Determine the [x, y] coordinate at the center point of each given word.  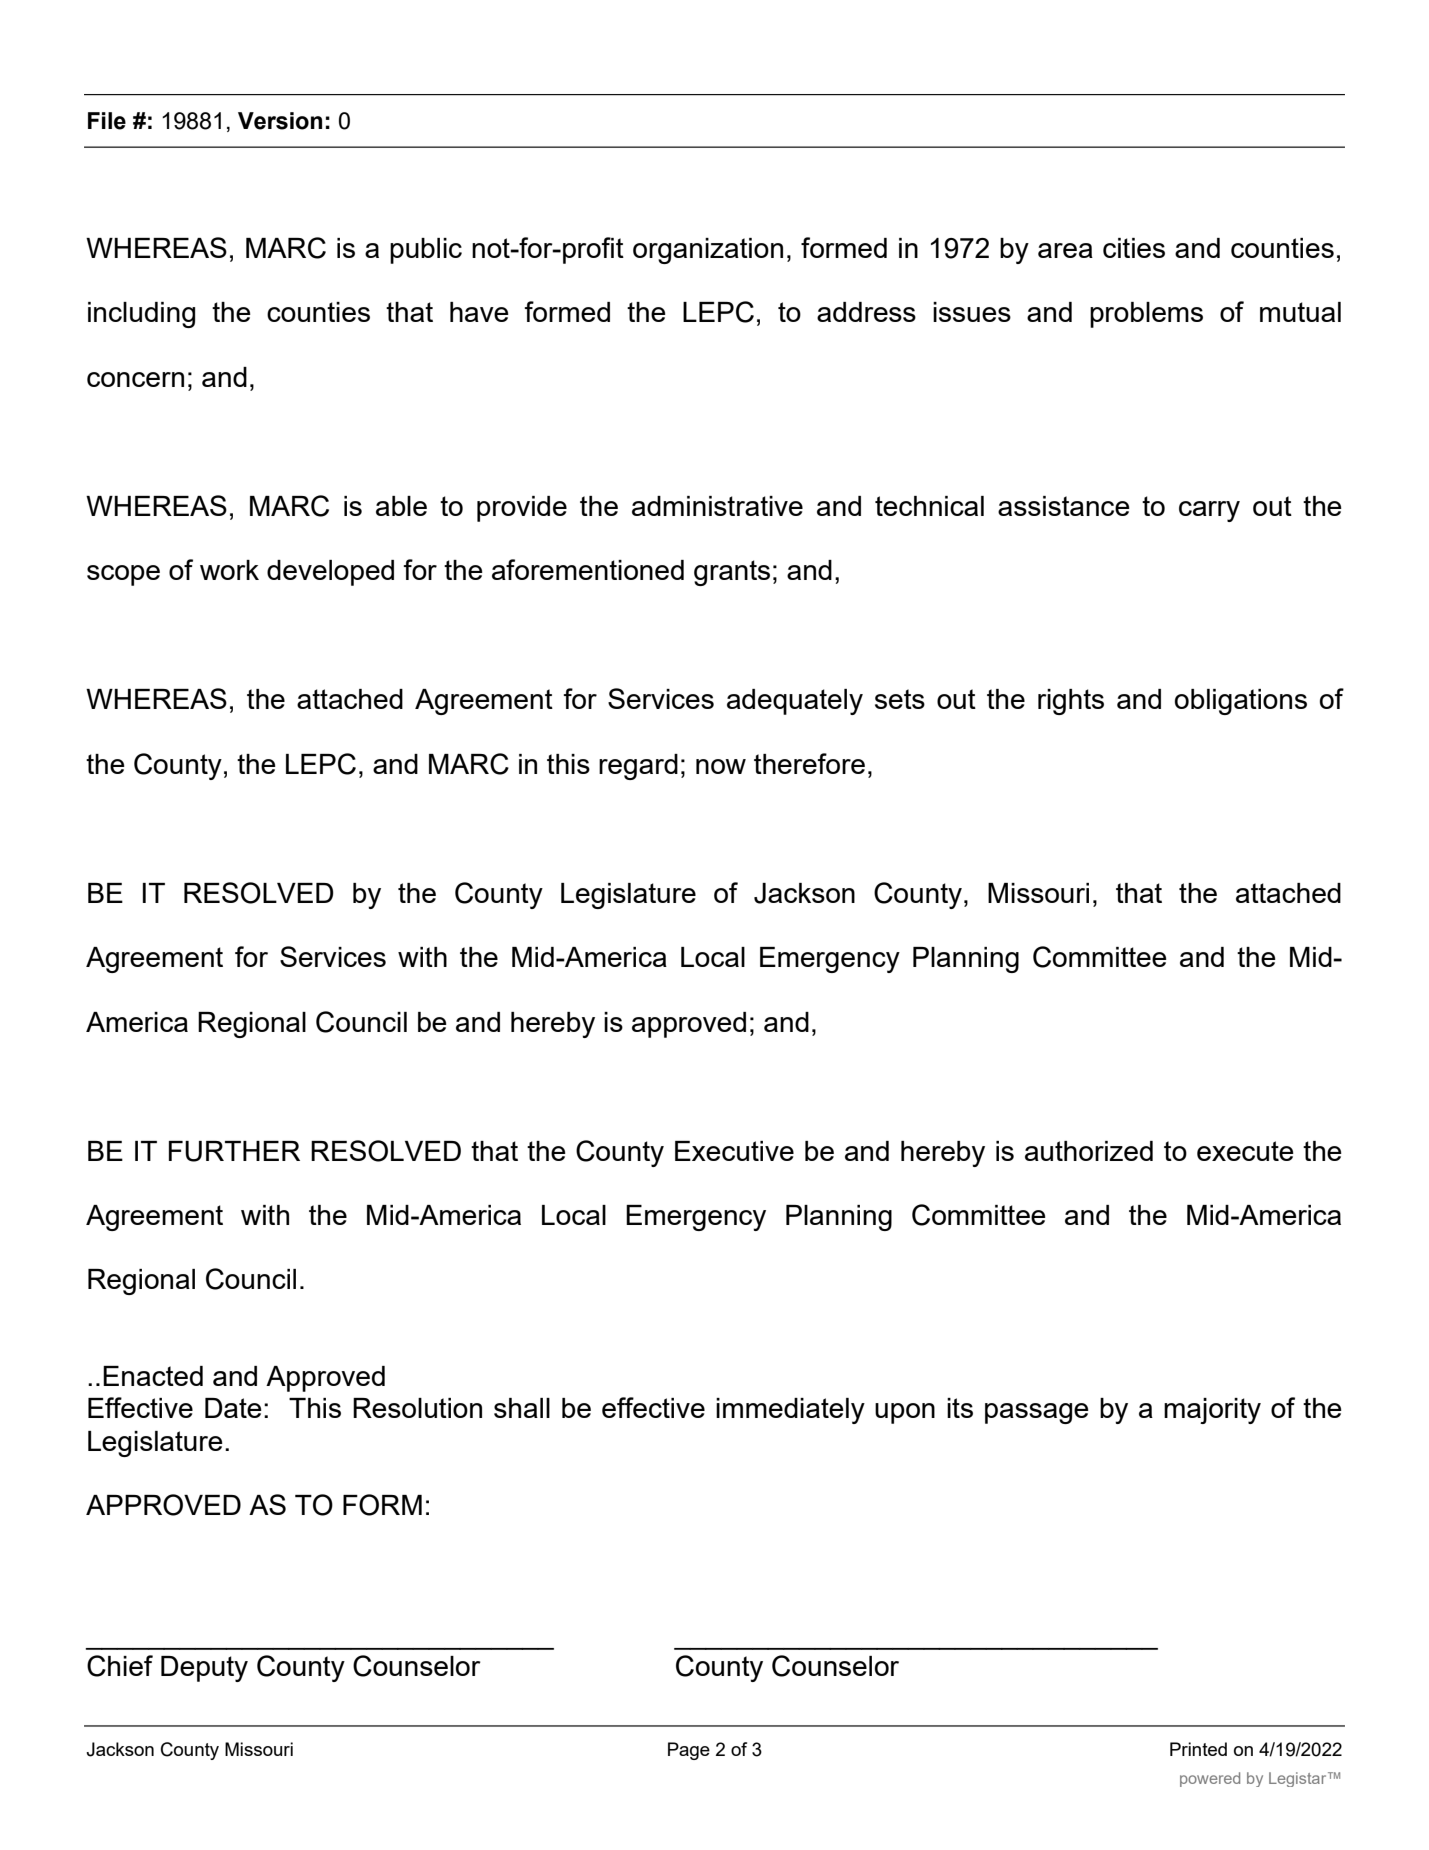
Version [280, 121]
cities [1134, 248]
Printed [1198, 1749]
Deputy [204, 1669]
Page [689, 1751]
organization [708, 251]
